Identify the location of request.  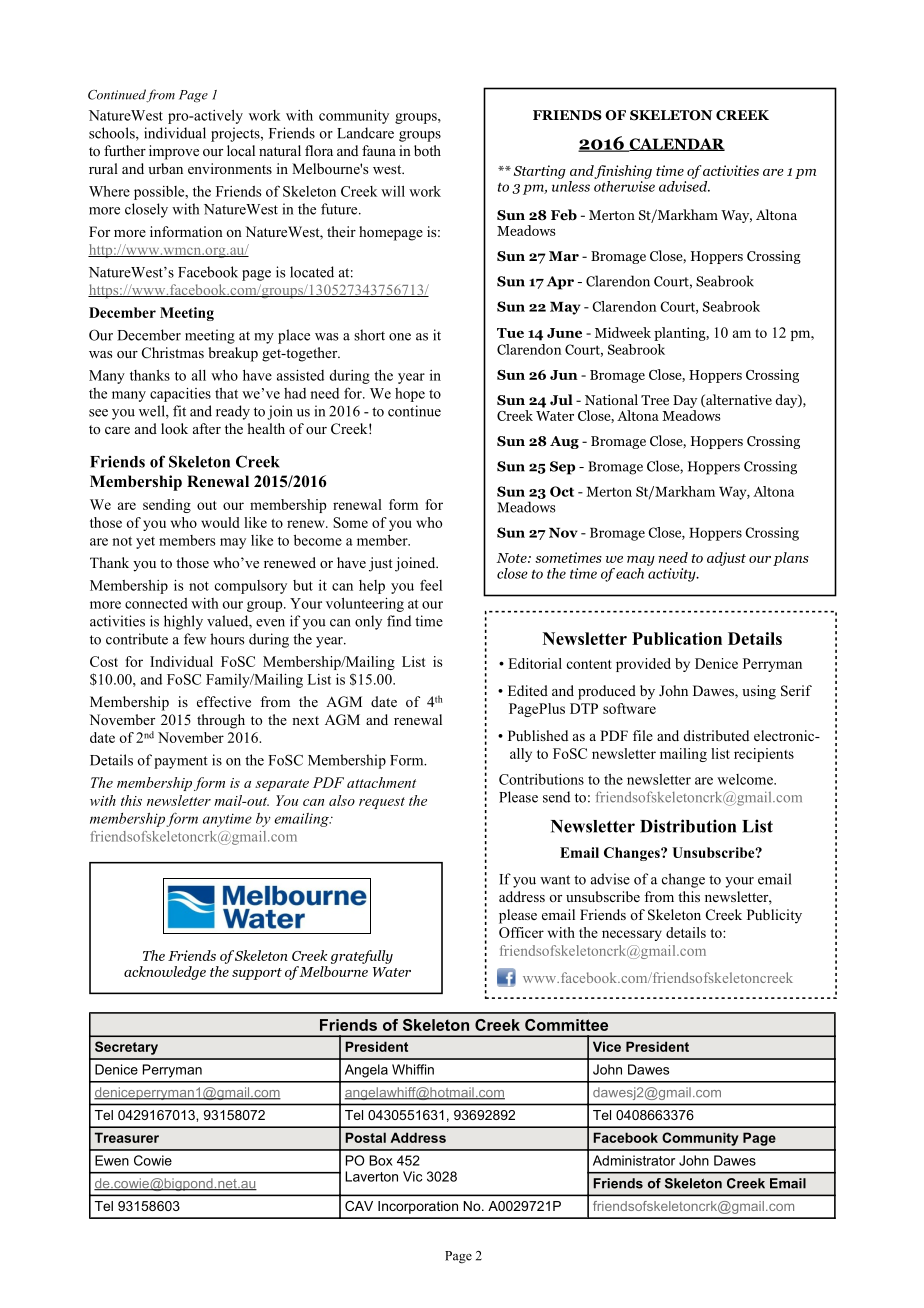
(382, 803).
